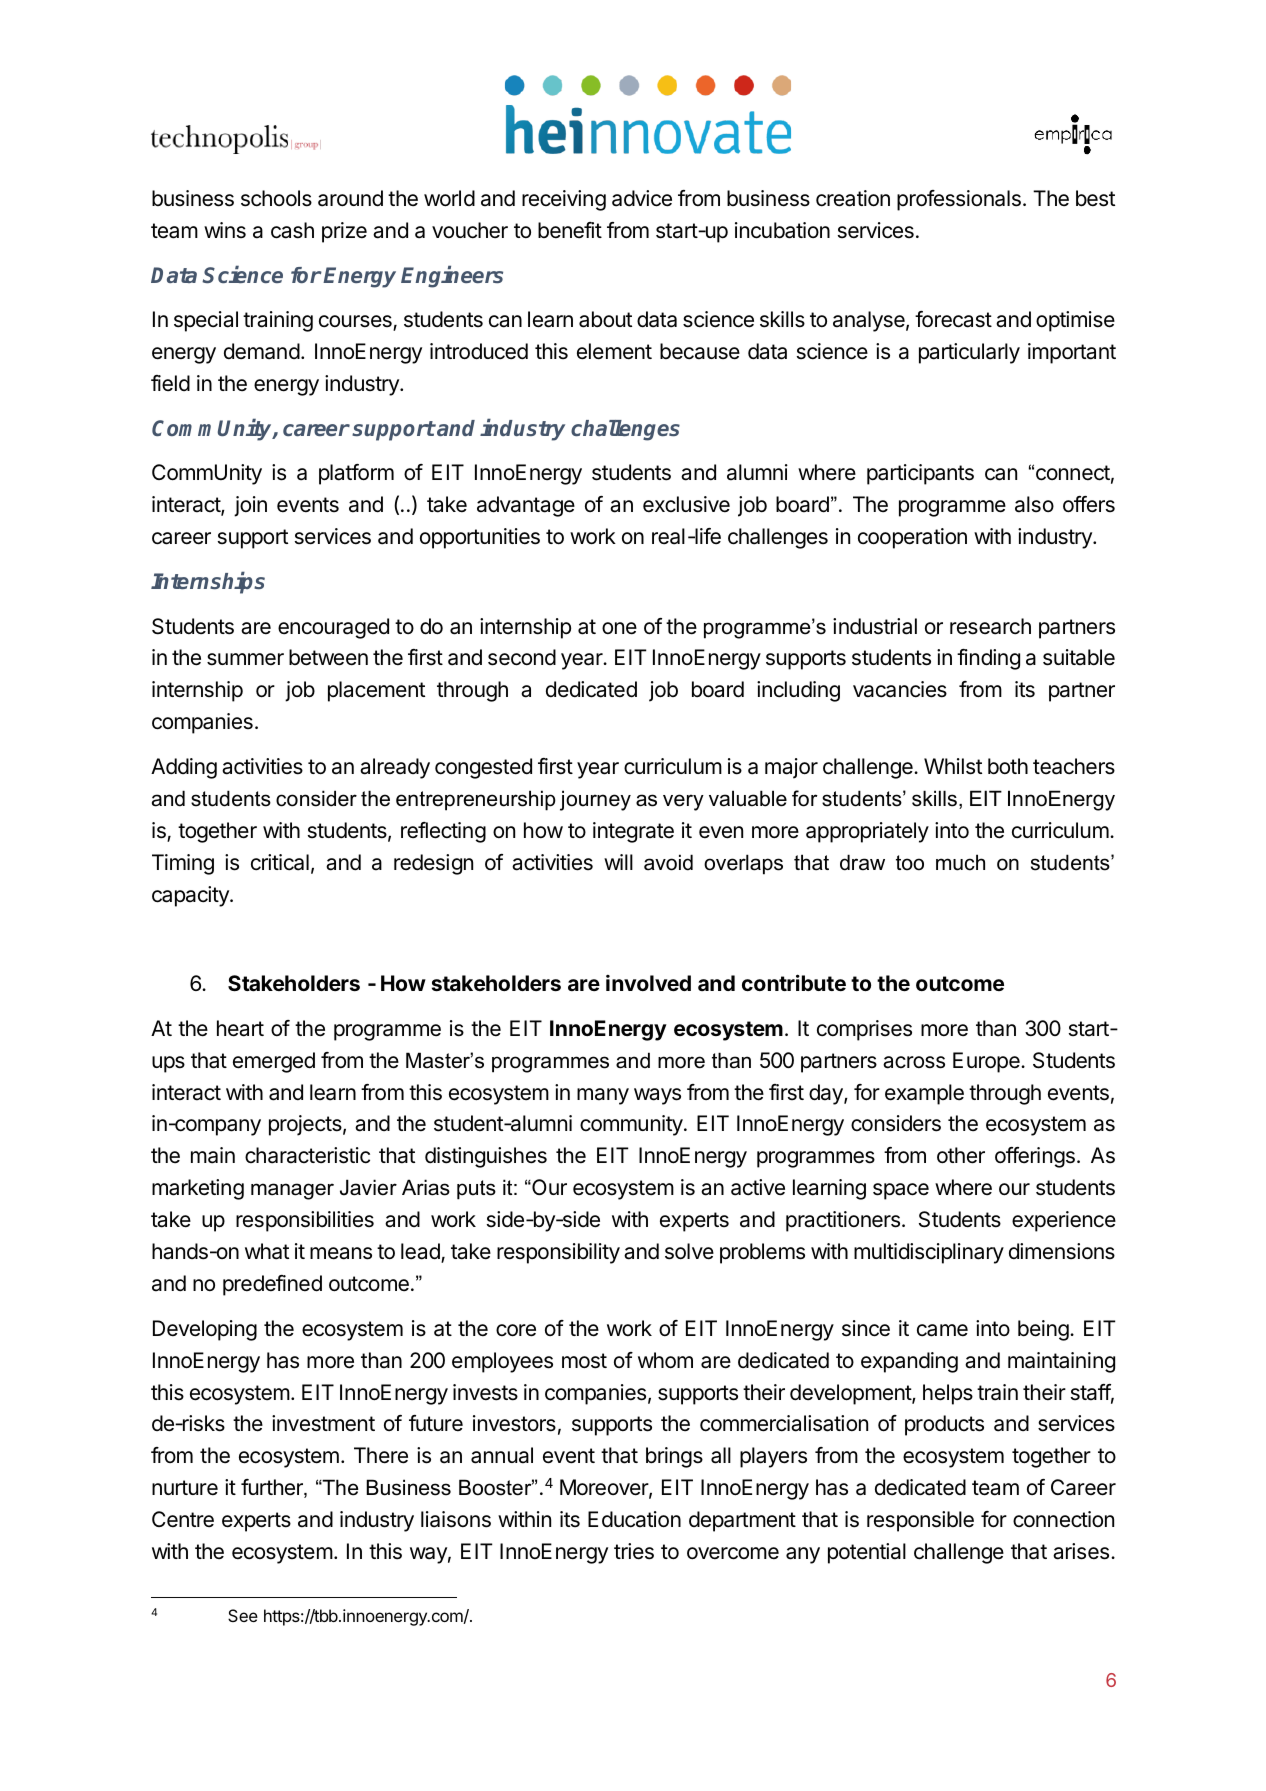 The height and width of the screenshot is (1791, 1266). I want to click on professionals, so click(959, 200).
